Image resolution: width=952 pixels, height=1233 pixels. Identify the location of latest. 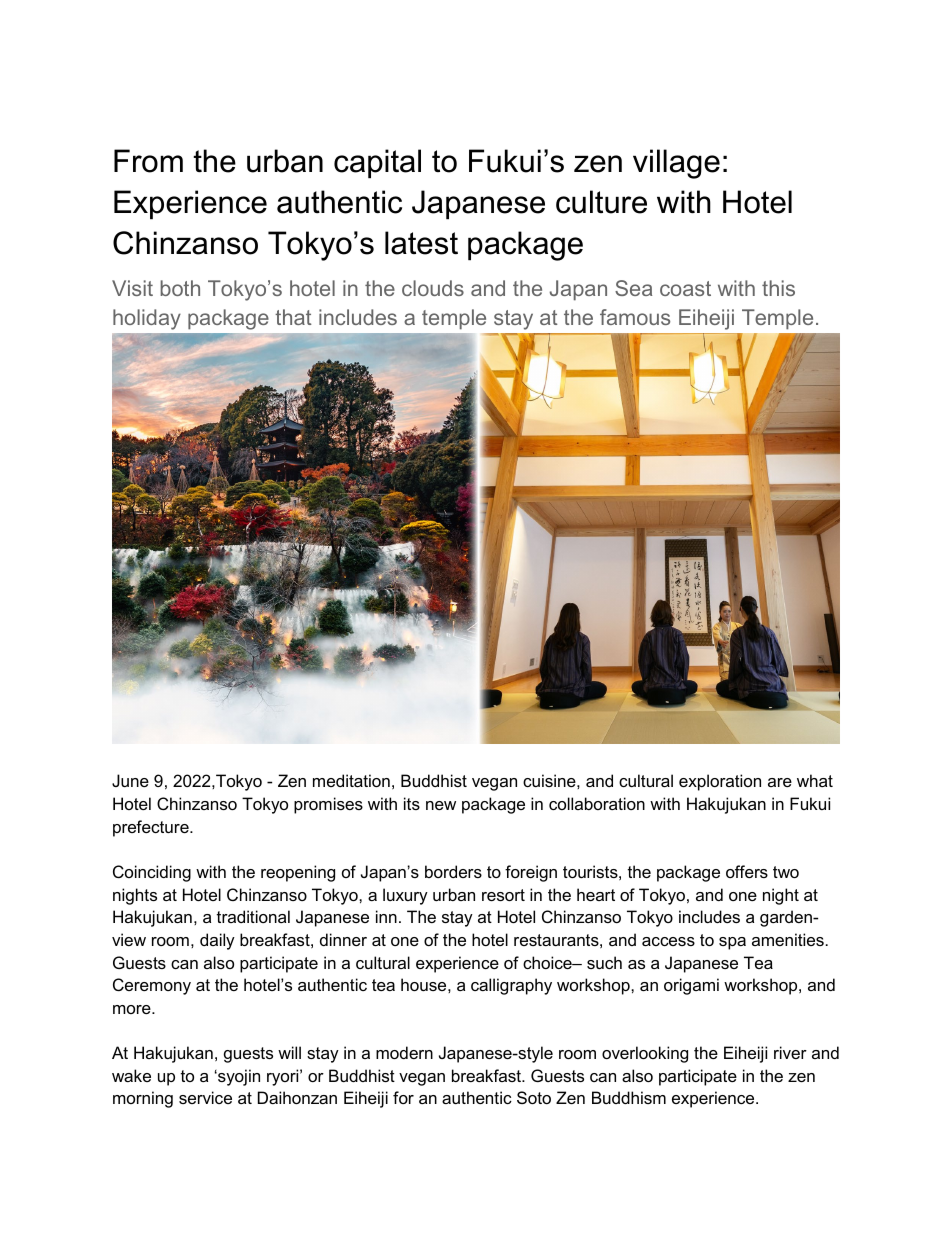
(421, 243).
